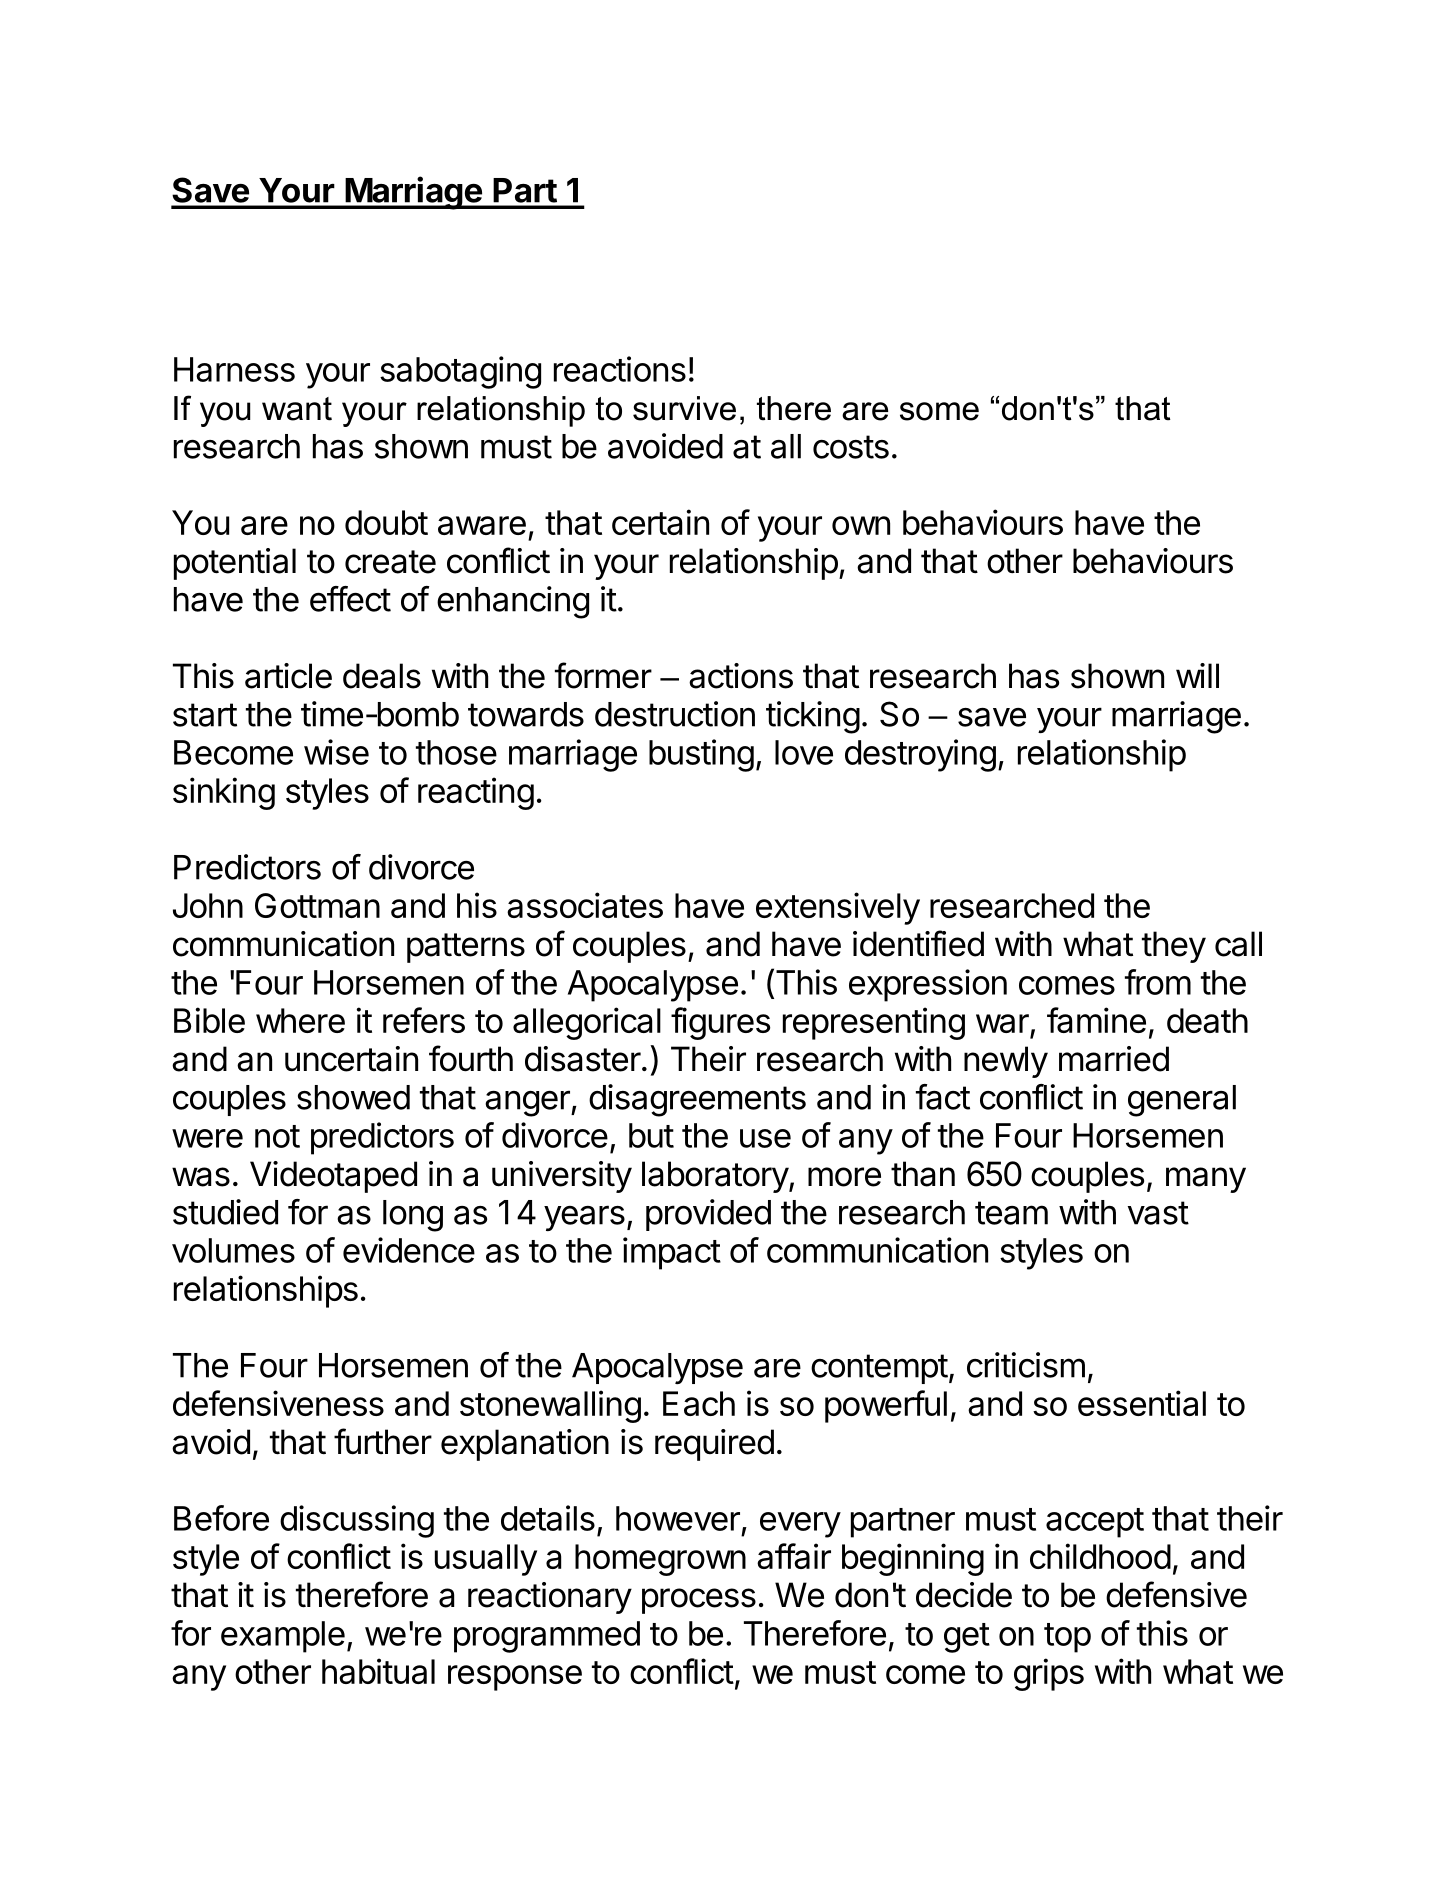 This document has width=1456, height=1884. Describe the element at coordinates (939, 411) in the document. I see `some` at that location.
